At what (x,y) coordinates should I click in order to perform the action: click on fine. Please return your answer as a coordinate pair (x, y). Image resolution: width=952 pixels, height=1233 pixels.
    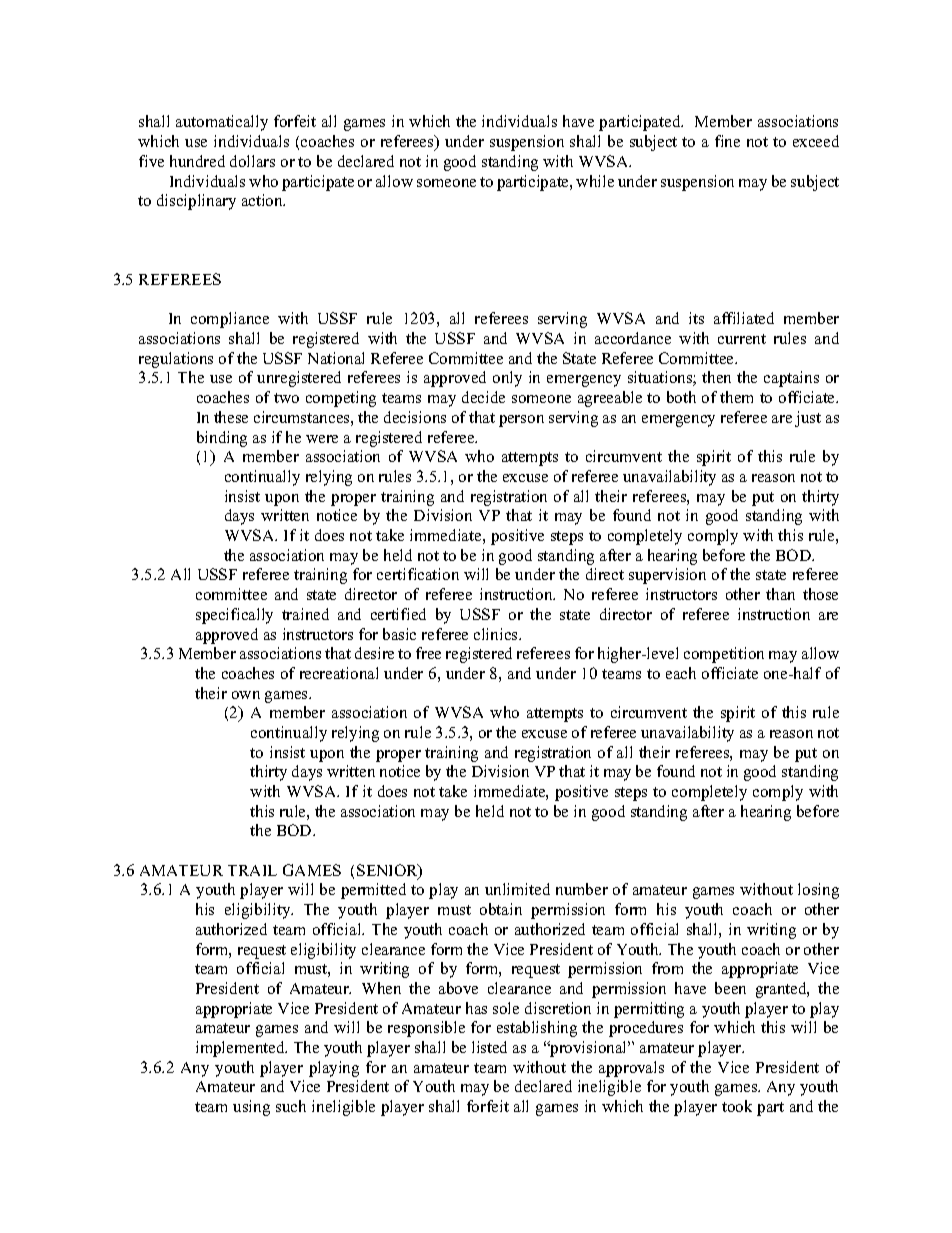
    Looking at the image, I should click on (727, 141).
